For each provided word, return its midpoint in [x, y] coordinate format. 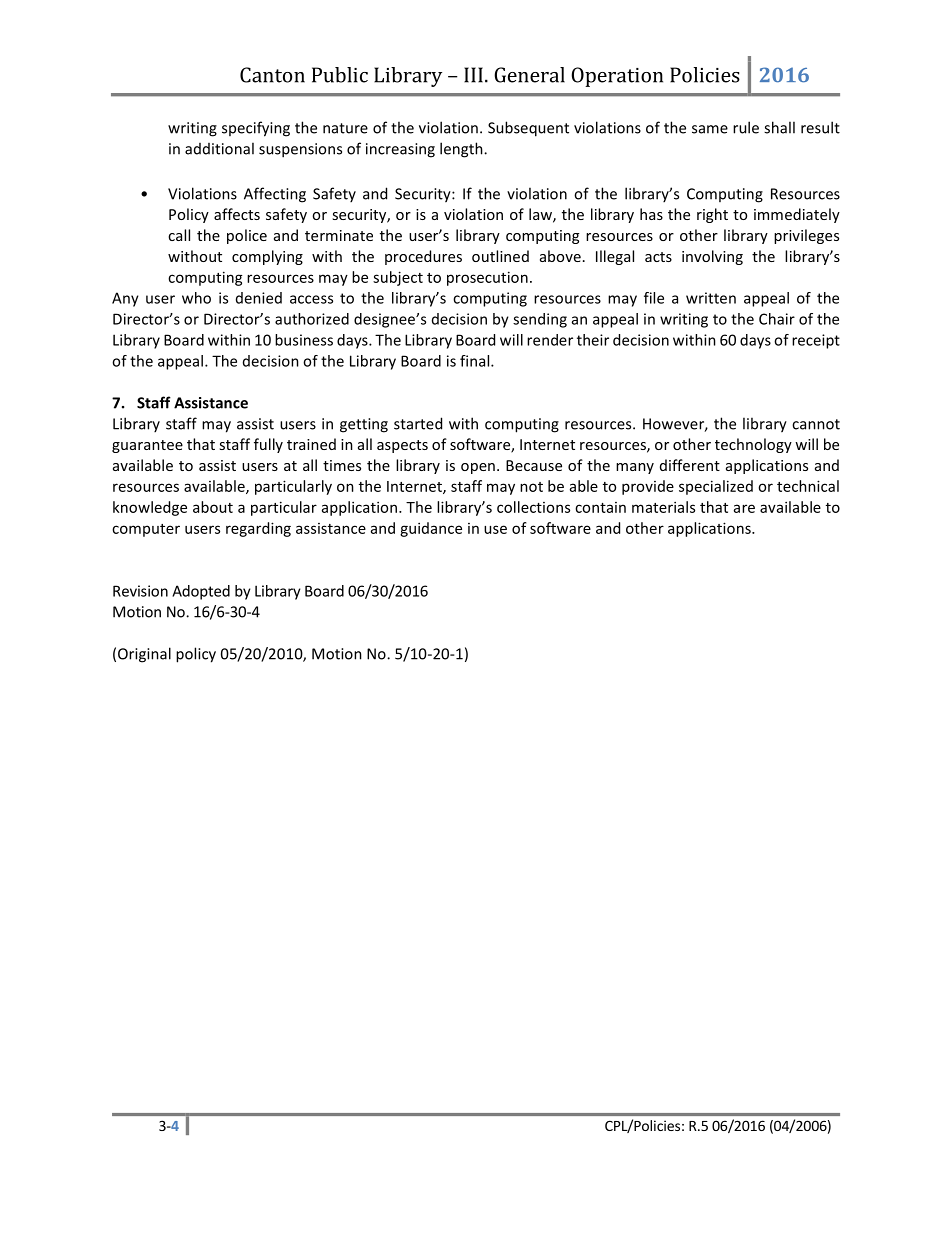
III [473, 75]
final [476, 361]
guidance [431, 529]
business [304, 340]
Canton [272, 75]
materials [663, 507]
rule [746, 127]
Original [144, 655]
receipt [816, 341]
